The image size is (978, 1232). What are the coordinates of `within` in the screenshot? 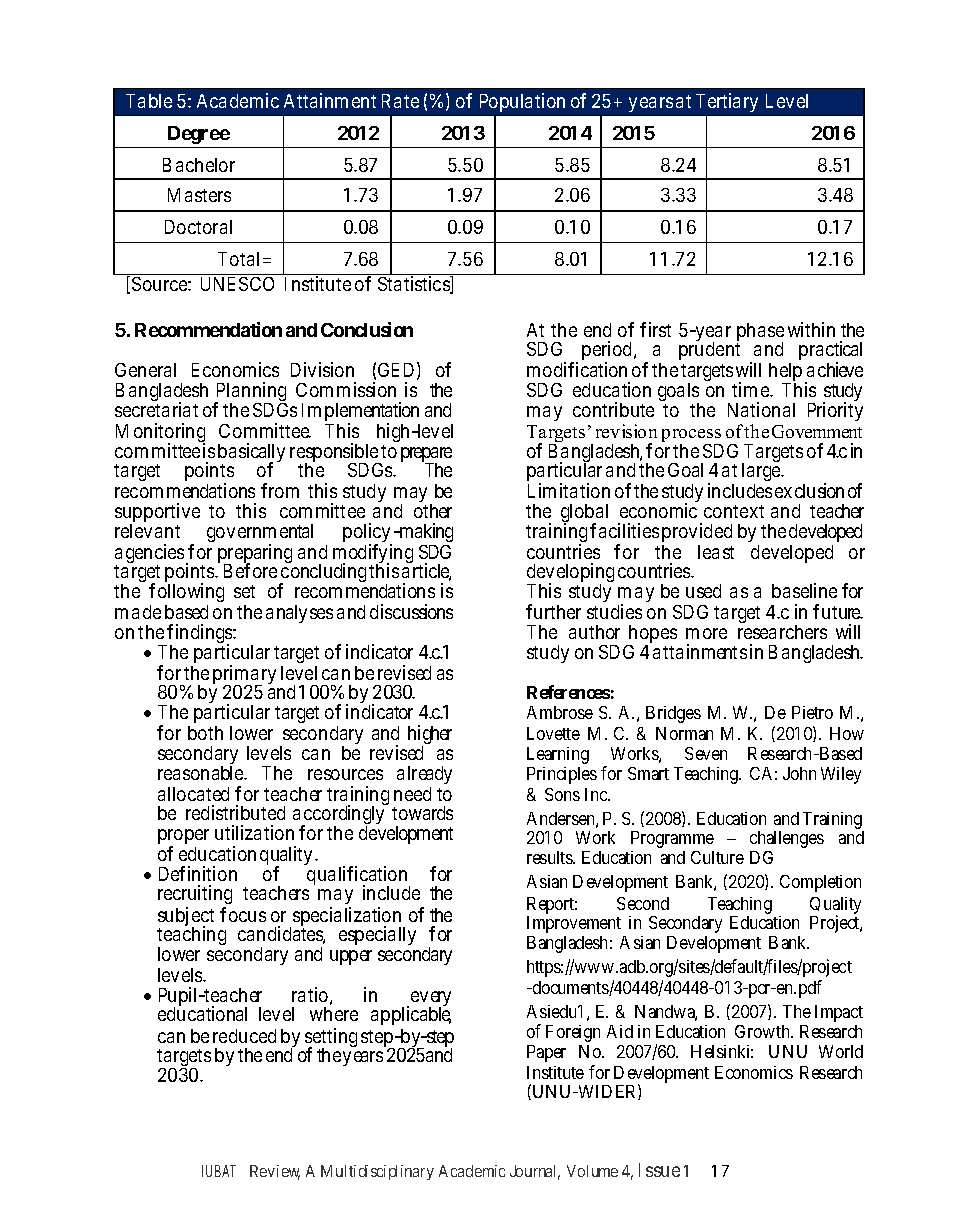 It's located at (811, 329).
